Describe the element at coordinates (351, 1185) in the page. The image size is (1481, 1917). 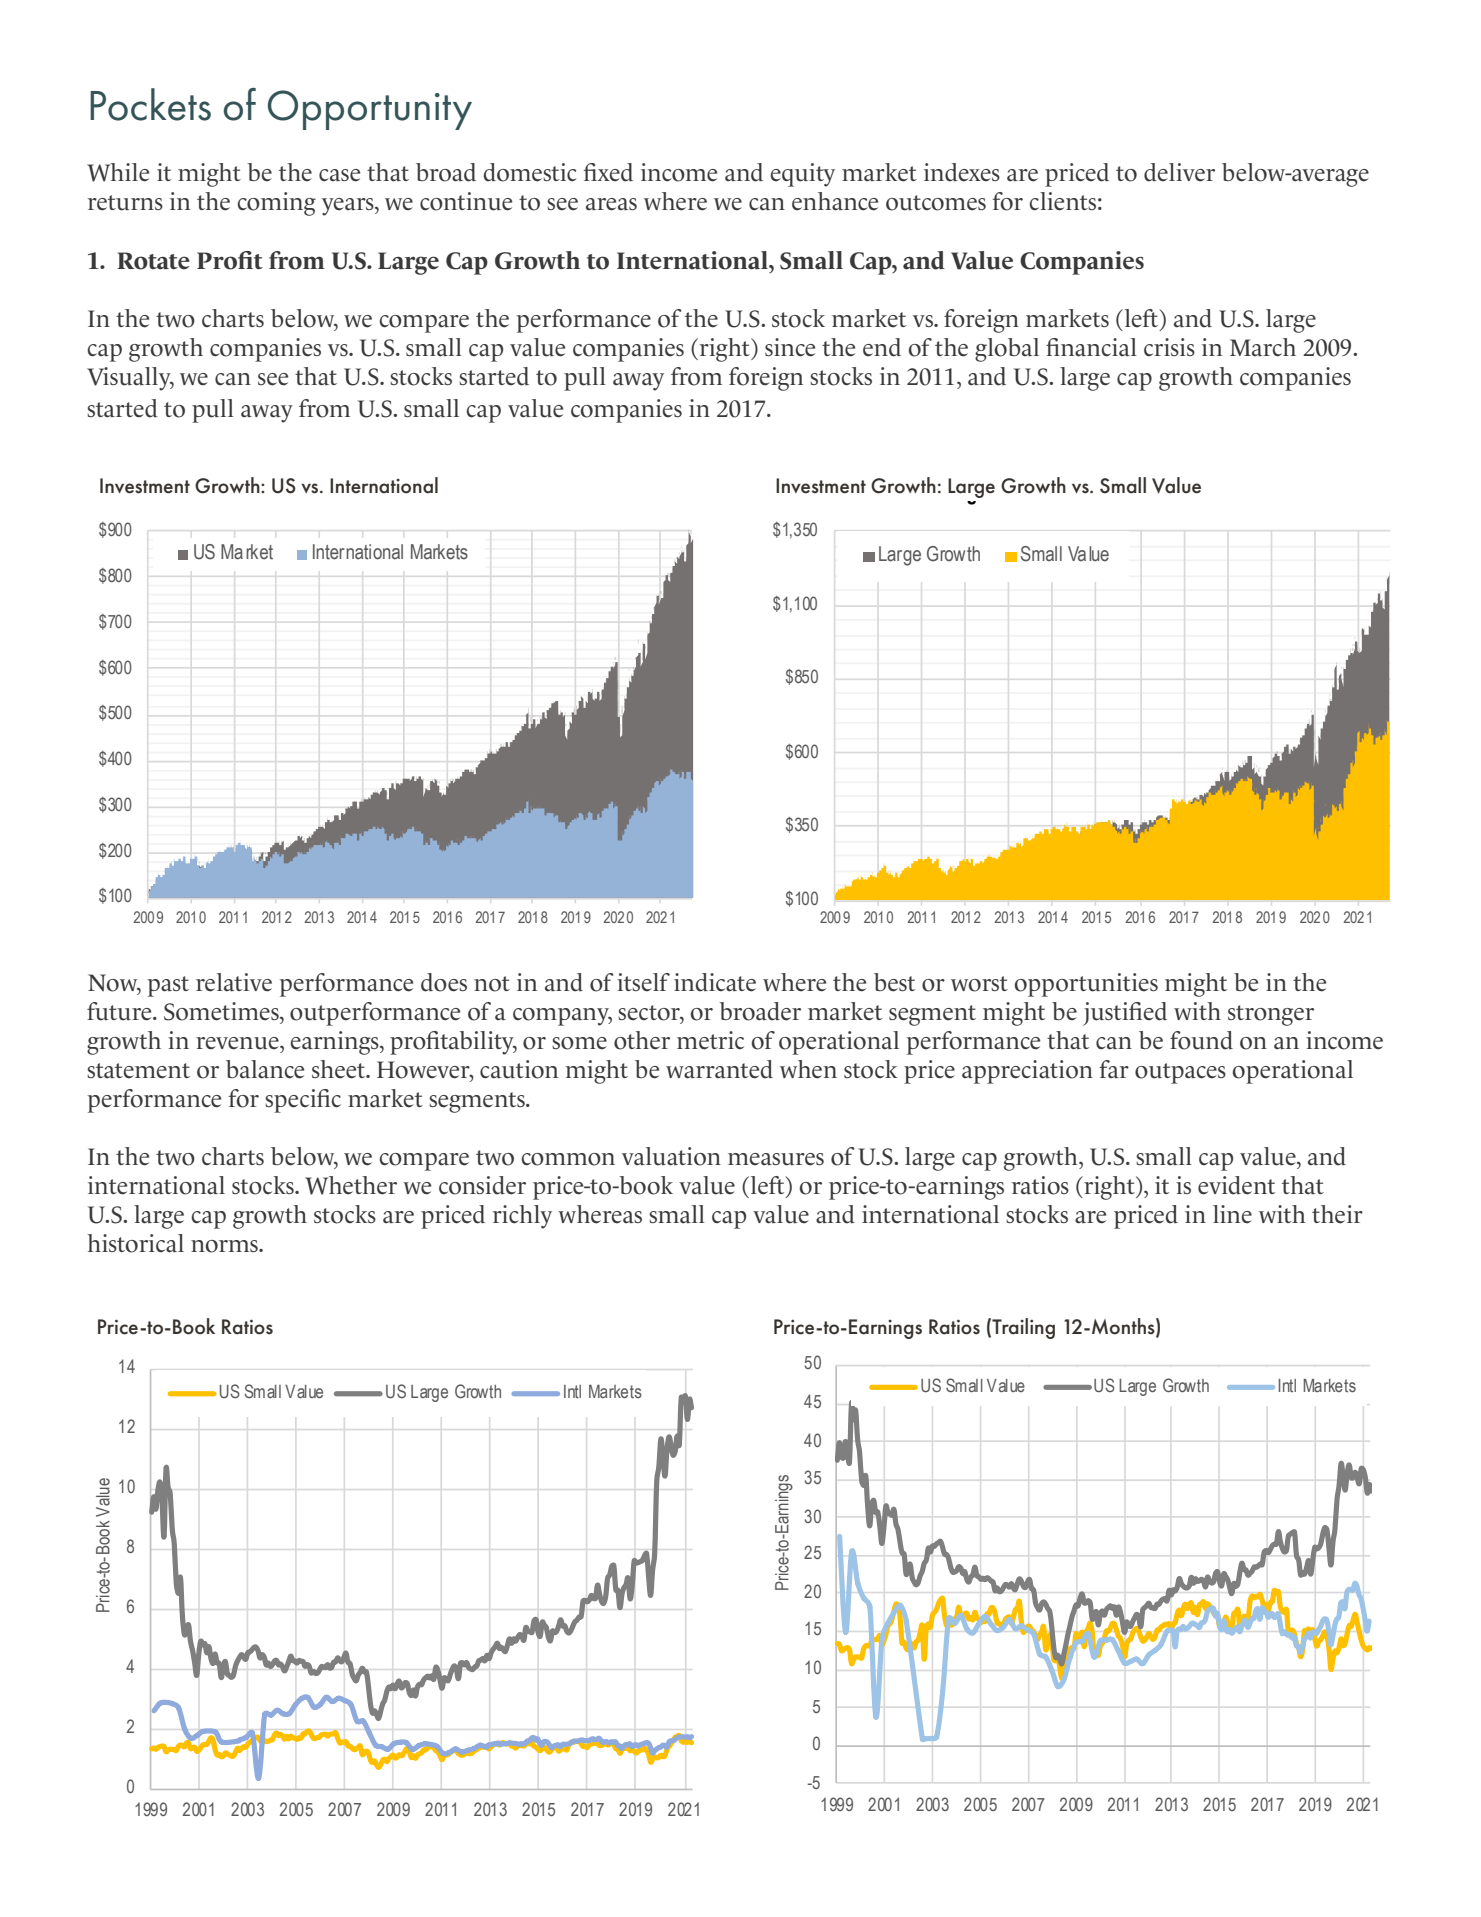
I see `Whether` at that location.
